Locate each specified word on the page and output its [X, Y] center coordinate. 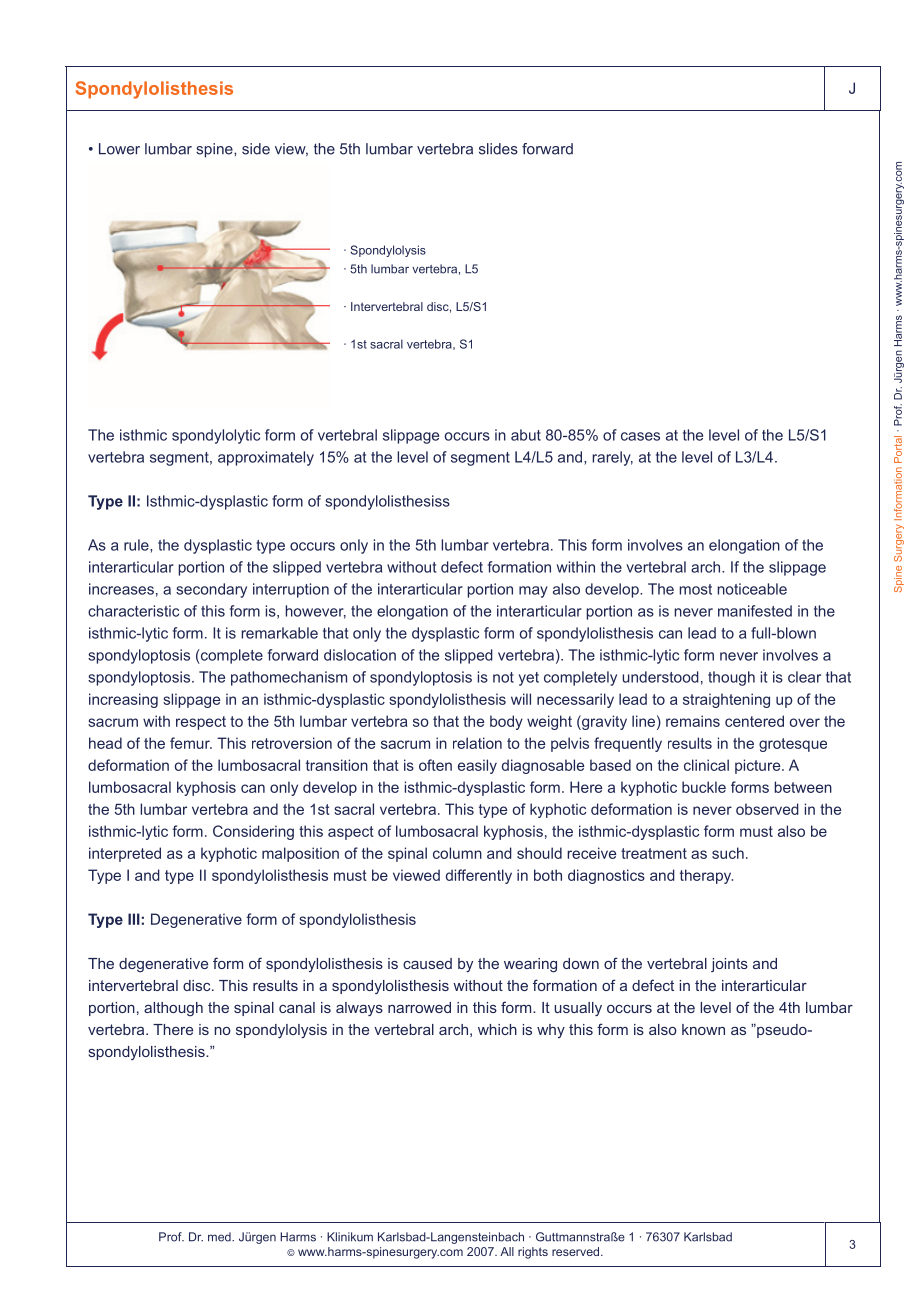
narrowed [419, 1007]
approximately [266, 458]
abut [526, 435]
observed [767, 809]
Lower [119, 149]
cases [640, 436]
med [220, 1237]
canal [297, 1007]
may [533, 592]
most [695, 589]
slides [498, 149]
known [703, 1029]
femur [191, 743]
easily [477, 766]
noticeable [752, 589]
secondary [211, 590]
